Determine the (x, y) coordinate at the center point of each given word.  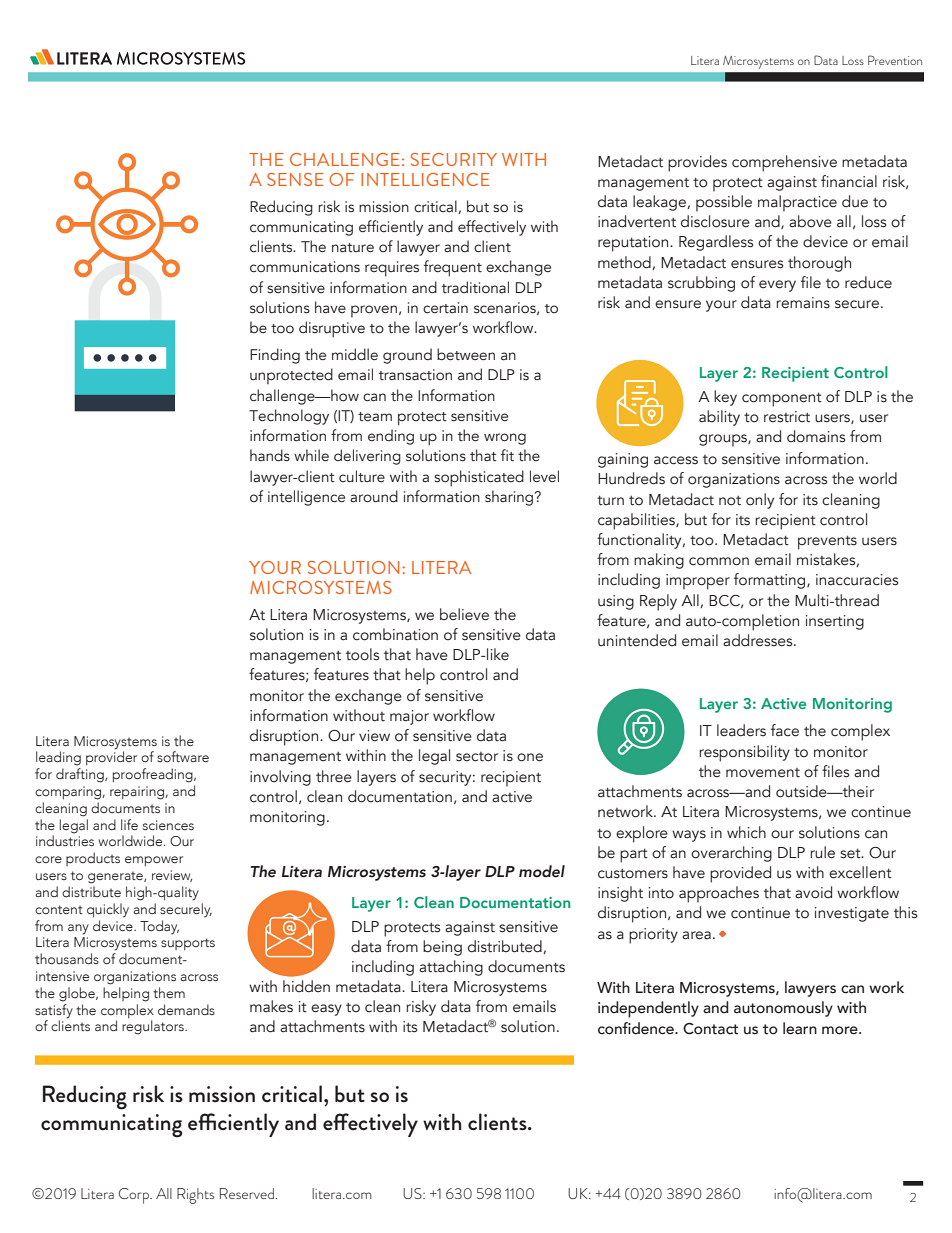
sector (477, 757)
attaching (451, 968)
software (183, 756)
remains (803, 303)
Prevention (895, 60)
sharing (510, 498)
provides (697, 163)
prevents (827, 543)
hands (270, 455)
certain (445, 308)
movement (763, 773)
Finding (275, 356)
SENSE (295, 179)
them (169, 992)
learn (800, 1028)
